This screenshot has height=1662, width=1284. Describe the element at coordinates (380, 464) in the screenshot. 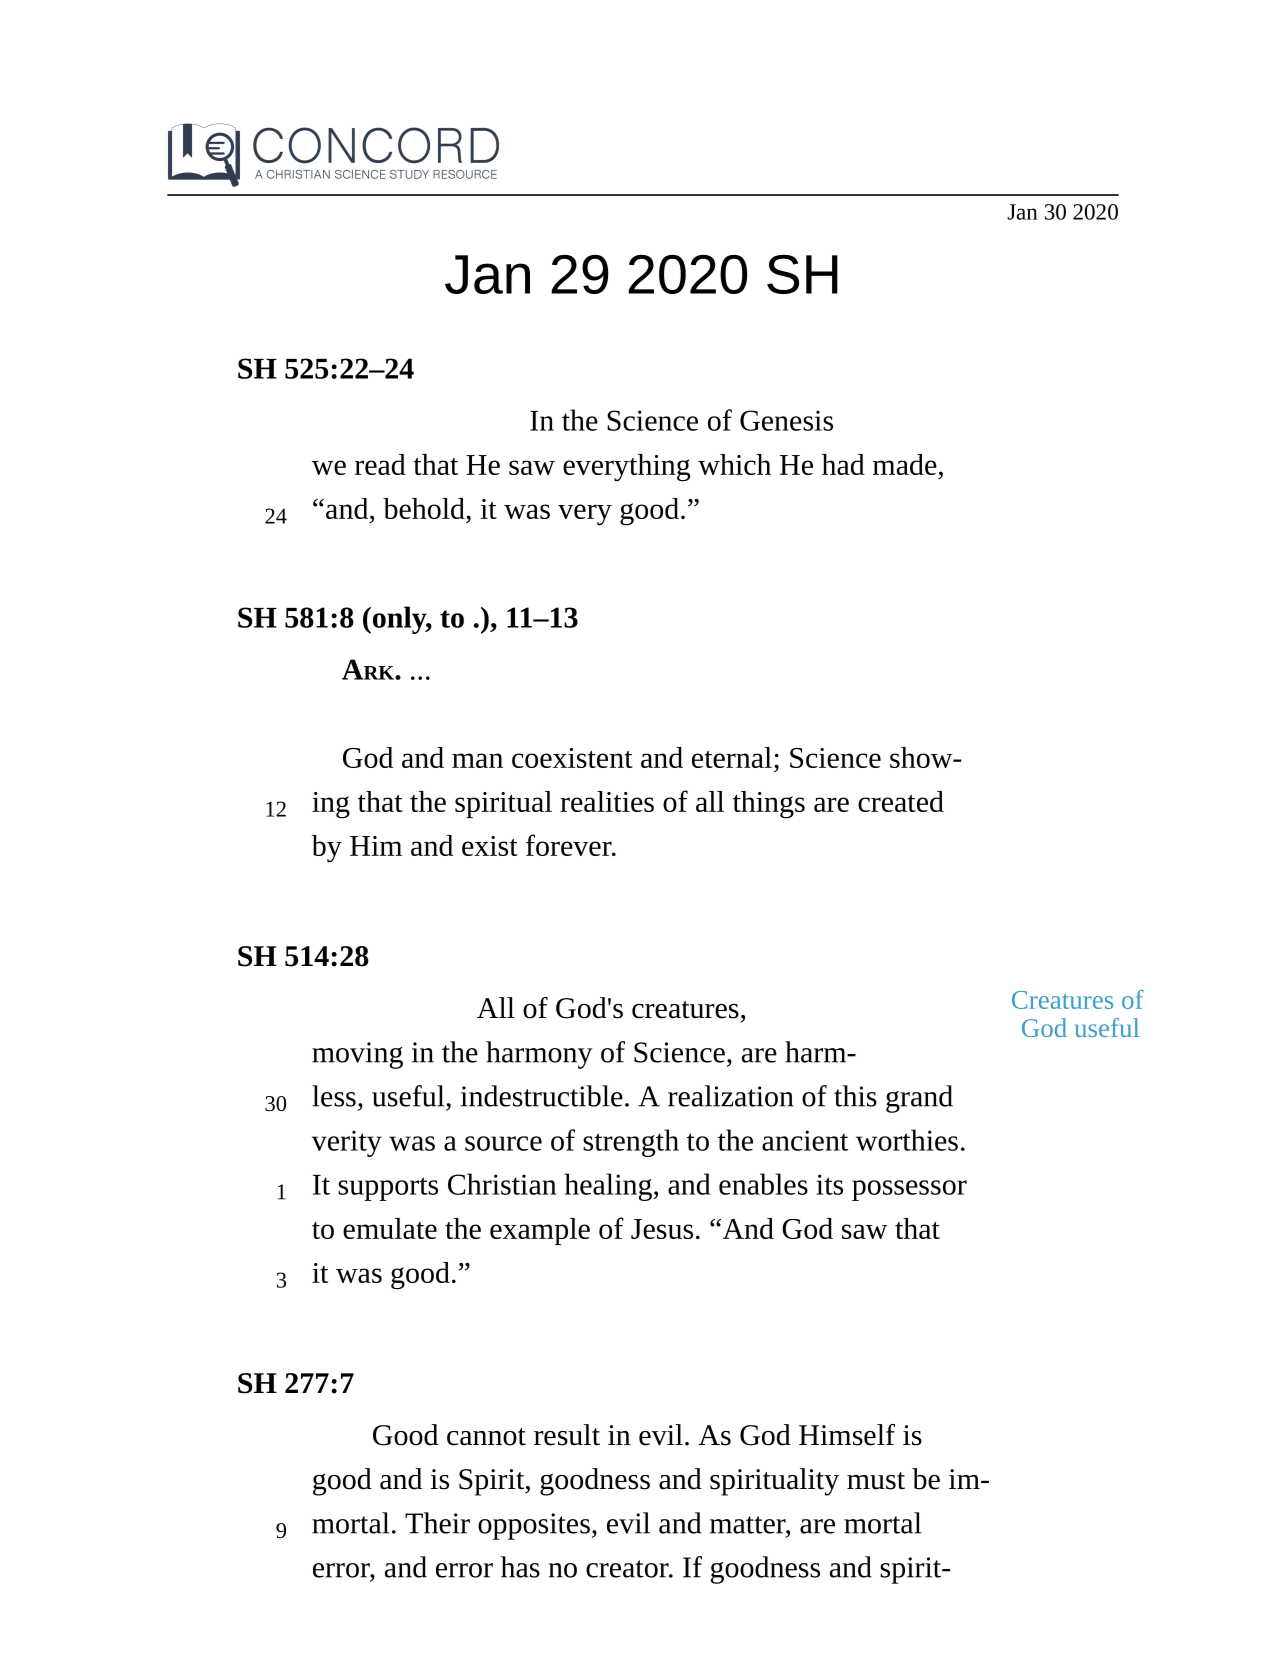

I see `read` at that location.
